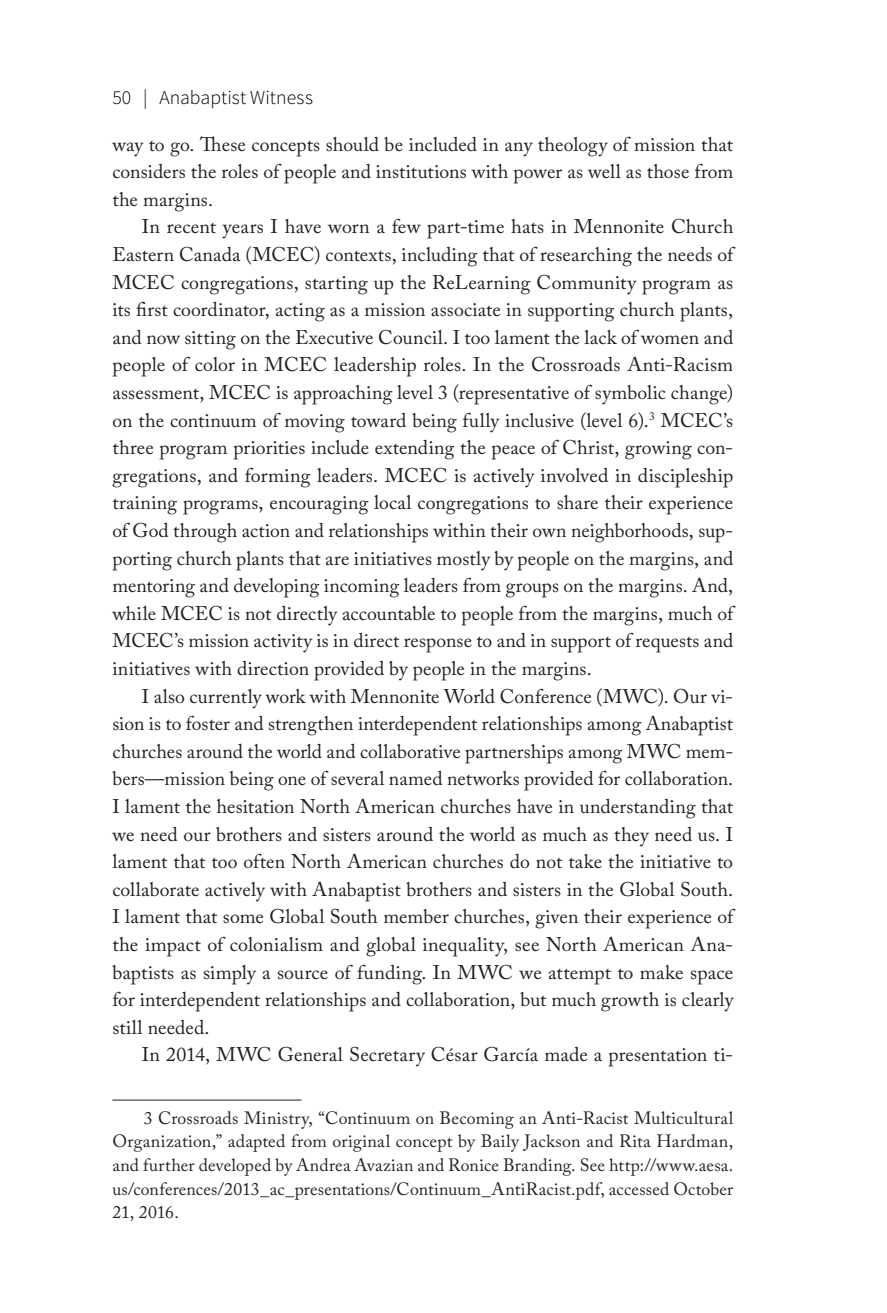 The image size is (887, 1313). I want to click on member, so click(416, 916).
